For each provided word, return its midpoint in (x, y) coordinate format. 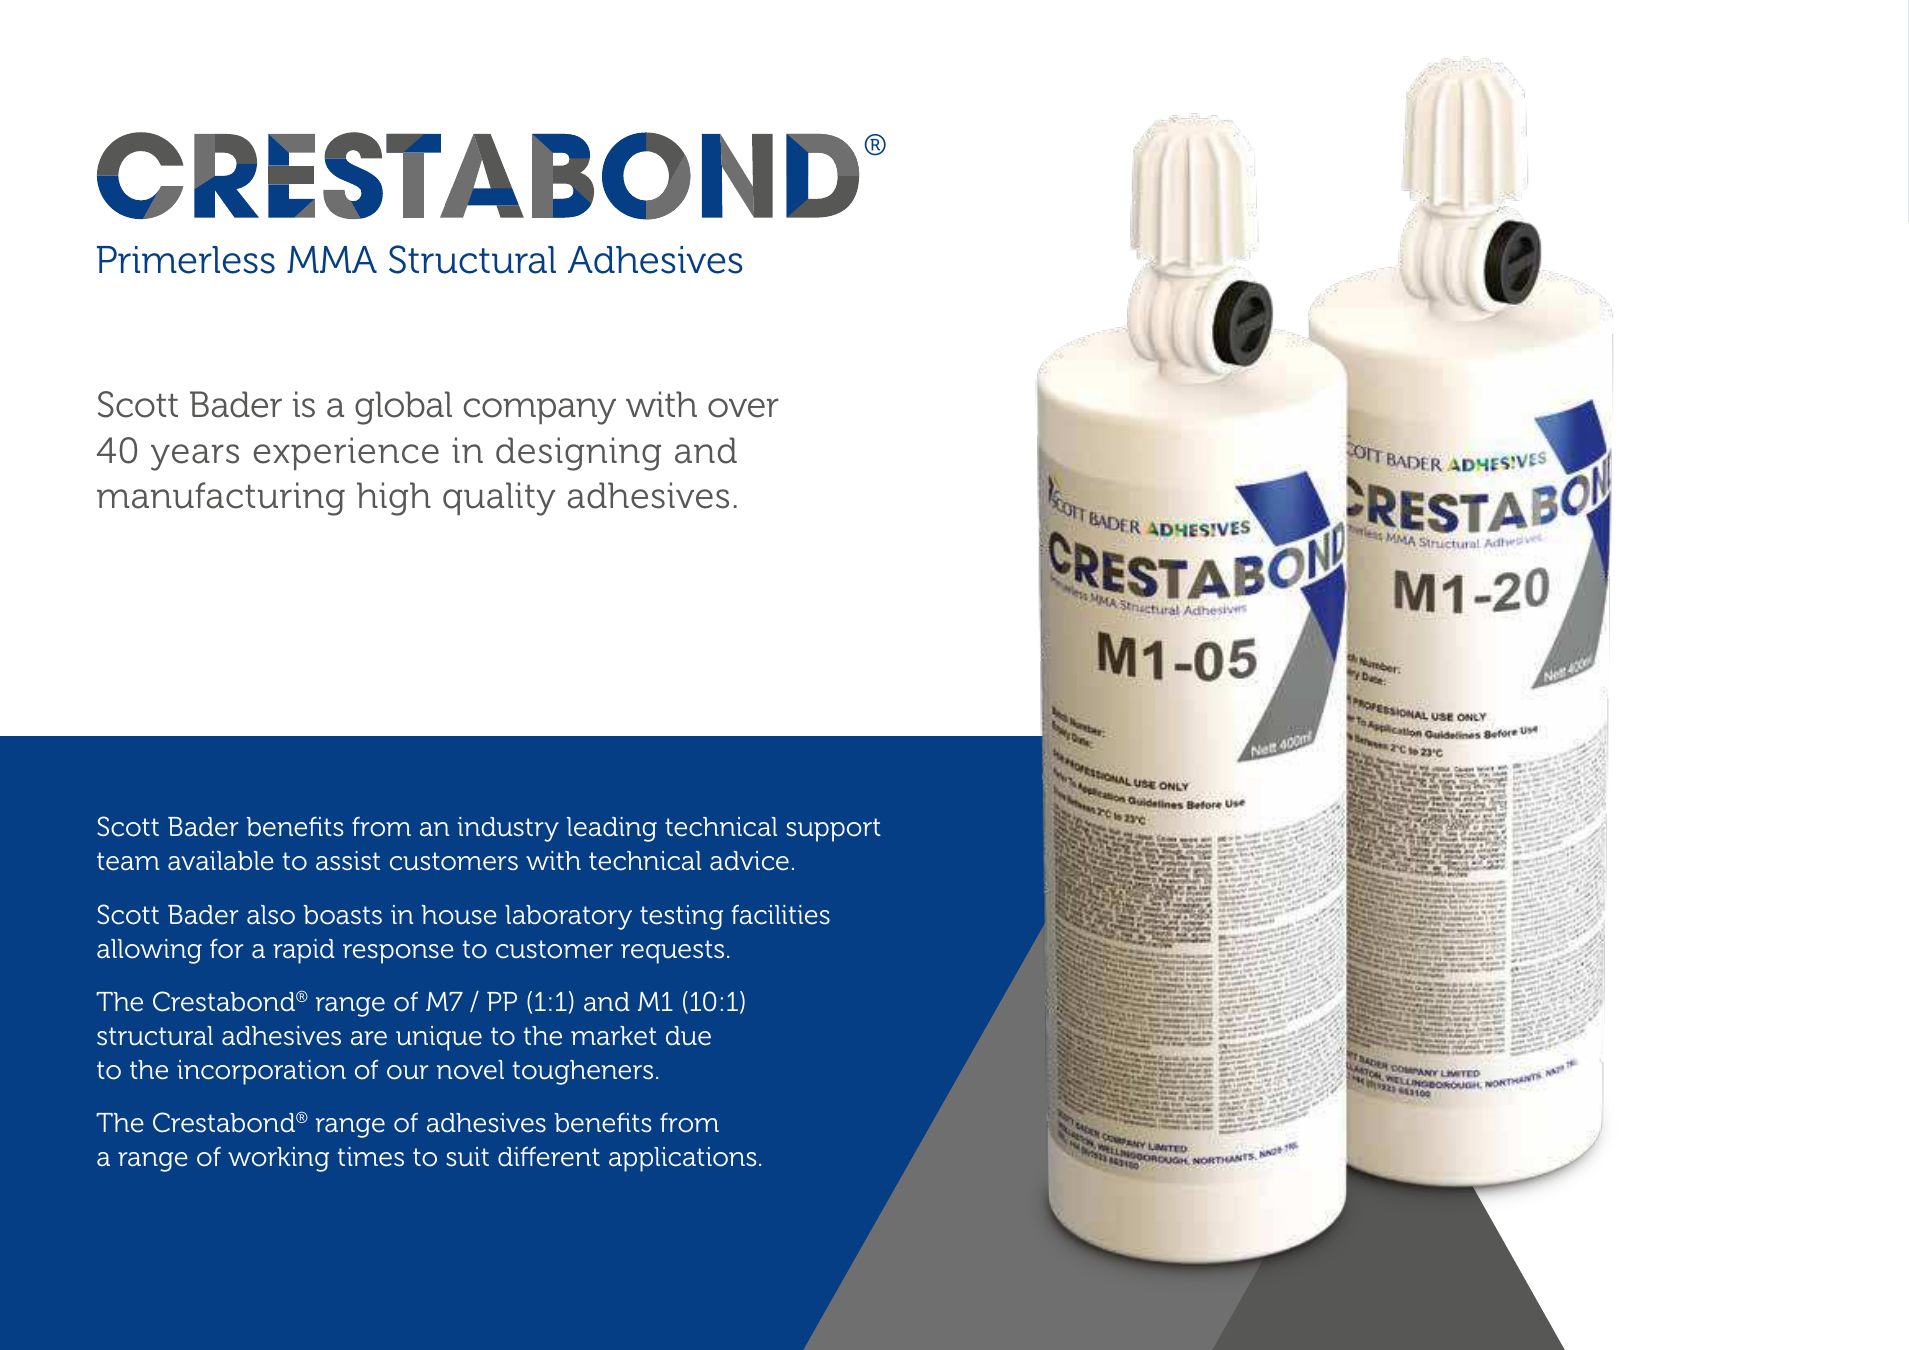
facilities (780, 915)
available (221, 861)
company (540, 411)
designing (578, 454)
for (227, 949)
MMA (332, 259)
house (459, 915)
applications (683, 1159)
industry (508, 829)
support (833, 830)
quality (499, 499)
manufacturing (221, 499)
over (743, 408)
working (278, 1159)
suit (467, 1157)
